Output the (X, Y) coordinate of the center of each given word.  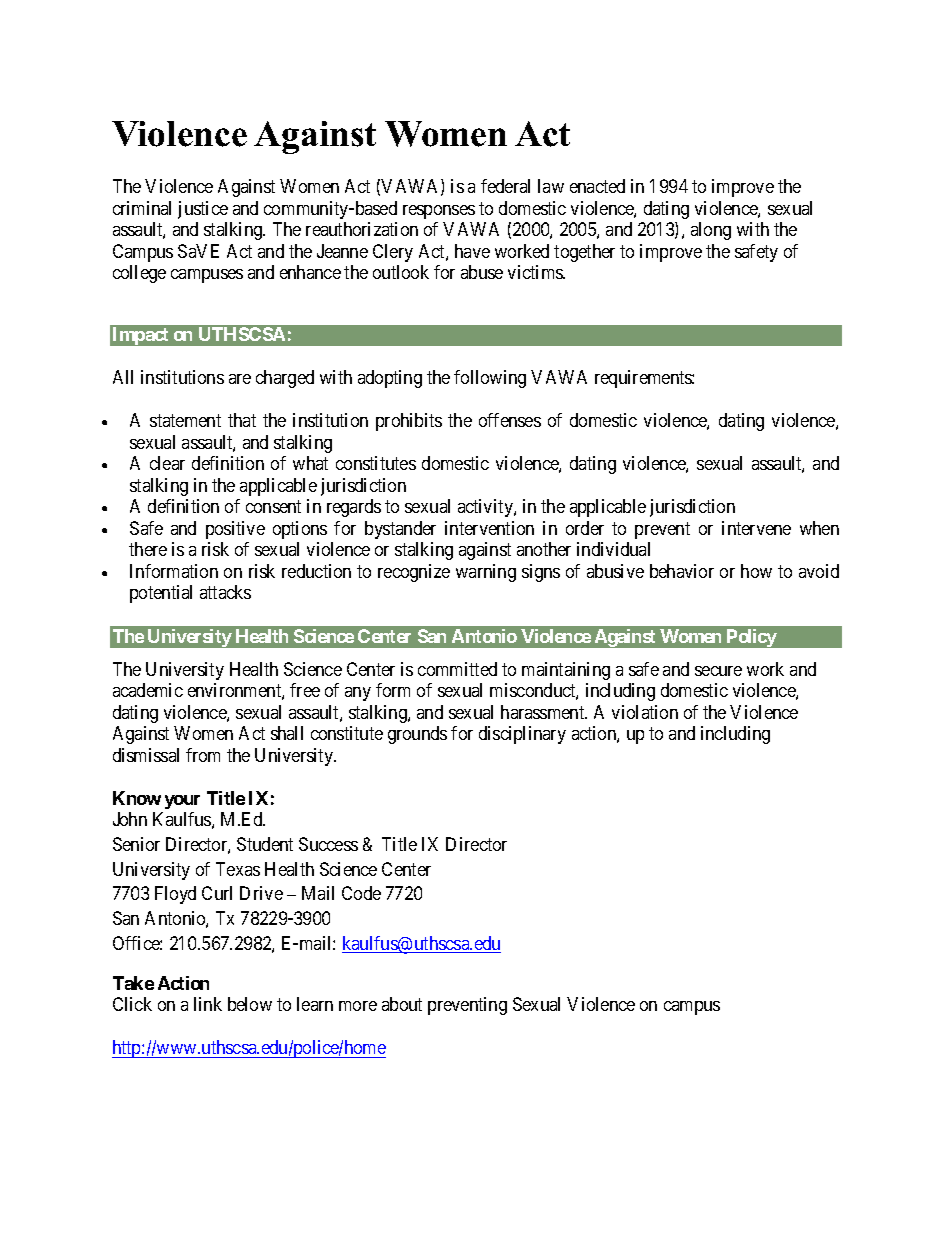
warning (486, 573)
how (756, 571)
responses (439, 212)
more (358, 1006)
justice (203, 210)
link (208, 1004)
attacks (225, 592)
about (402, 1004)
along (711, 231)
